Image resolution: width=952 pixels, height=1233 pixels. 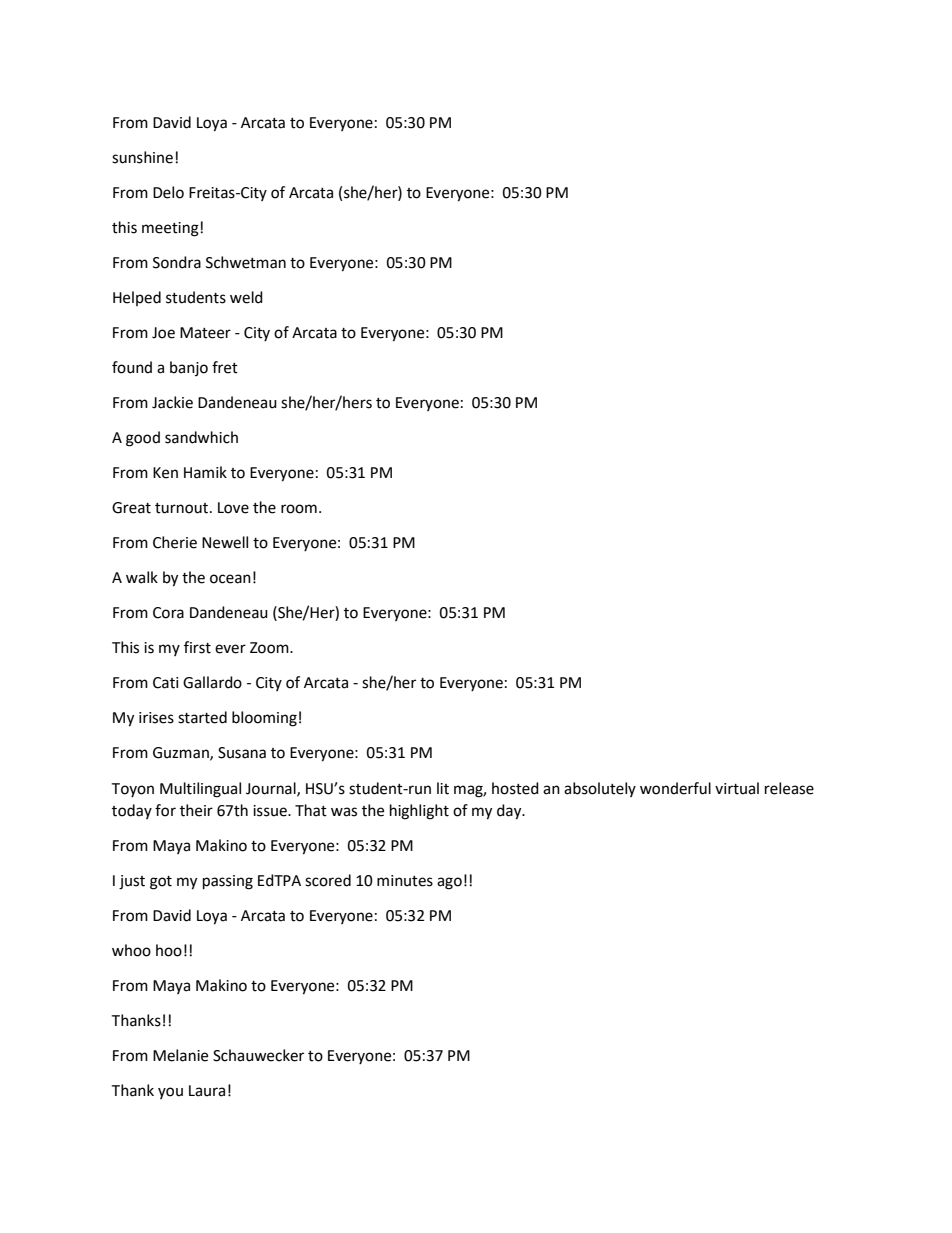 I want to click on Melanie, so click(x=180, y=1055).
